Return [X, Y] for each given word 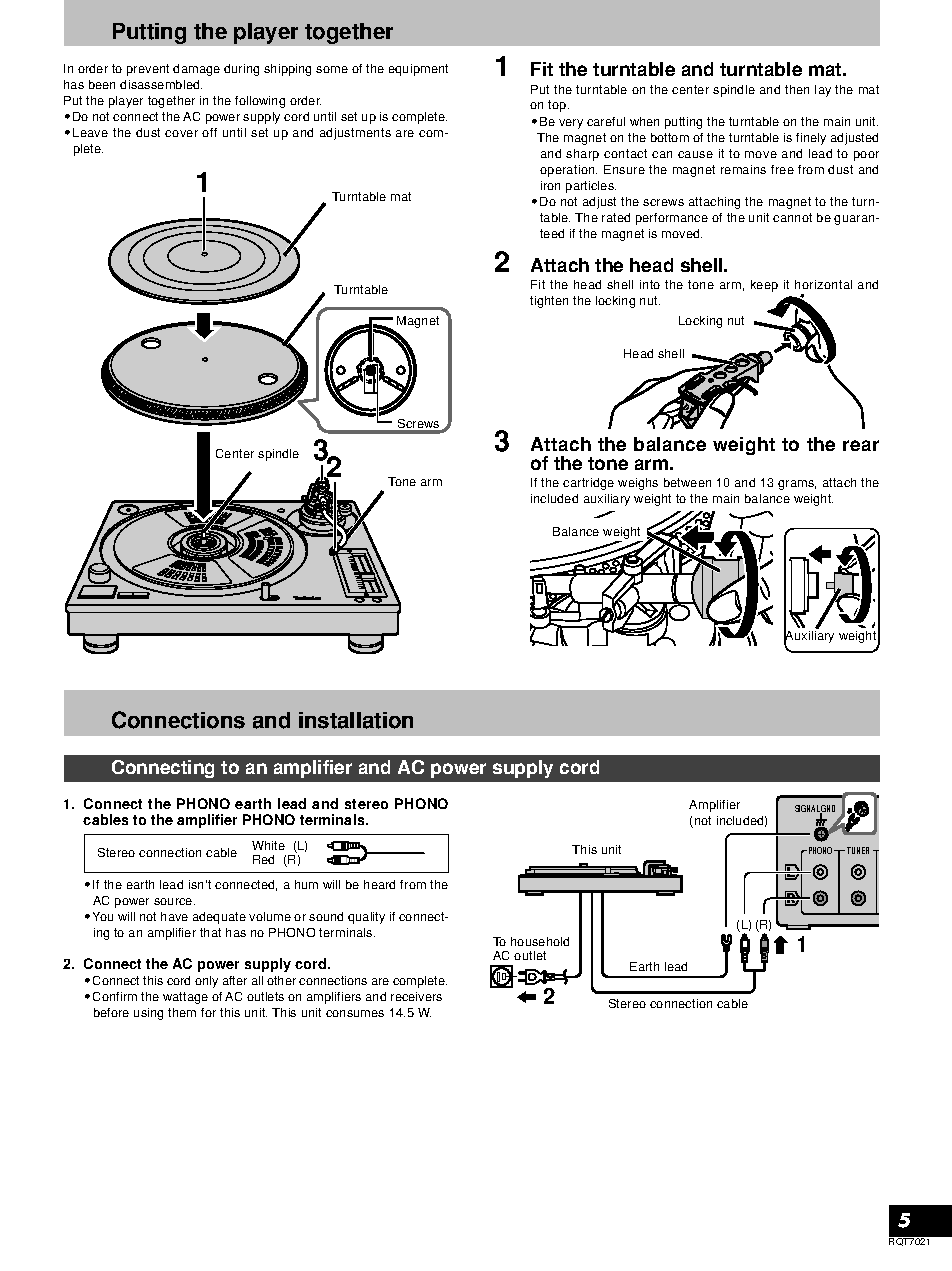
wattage [185, 998]
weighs [638, 484]
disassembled [161, 84]
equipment [418, 70]
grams [797, 485]
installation [356, 720]
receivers [416, 996]
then [797, 89]
